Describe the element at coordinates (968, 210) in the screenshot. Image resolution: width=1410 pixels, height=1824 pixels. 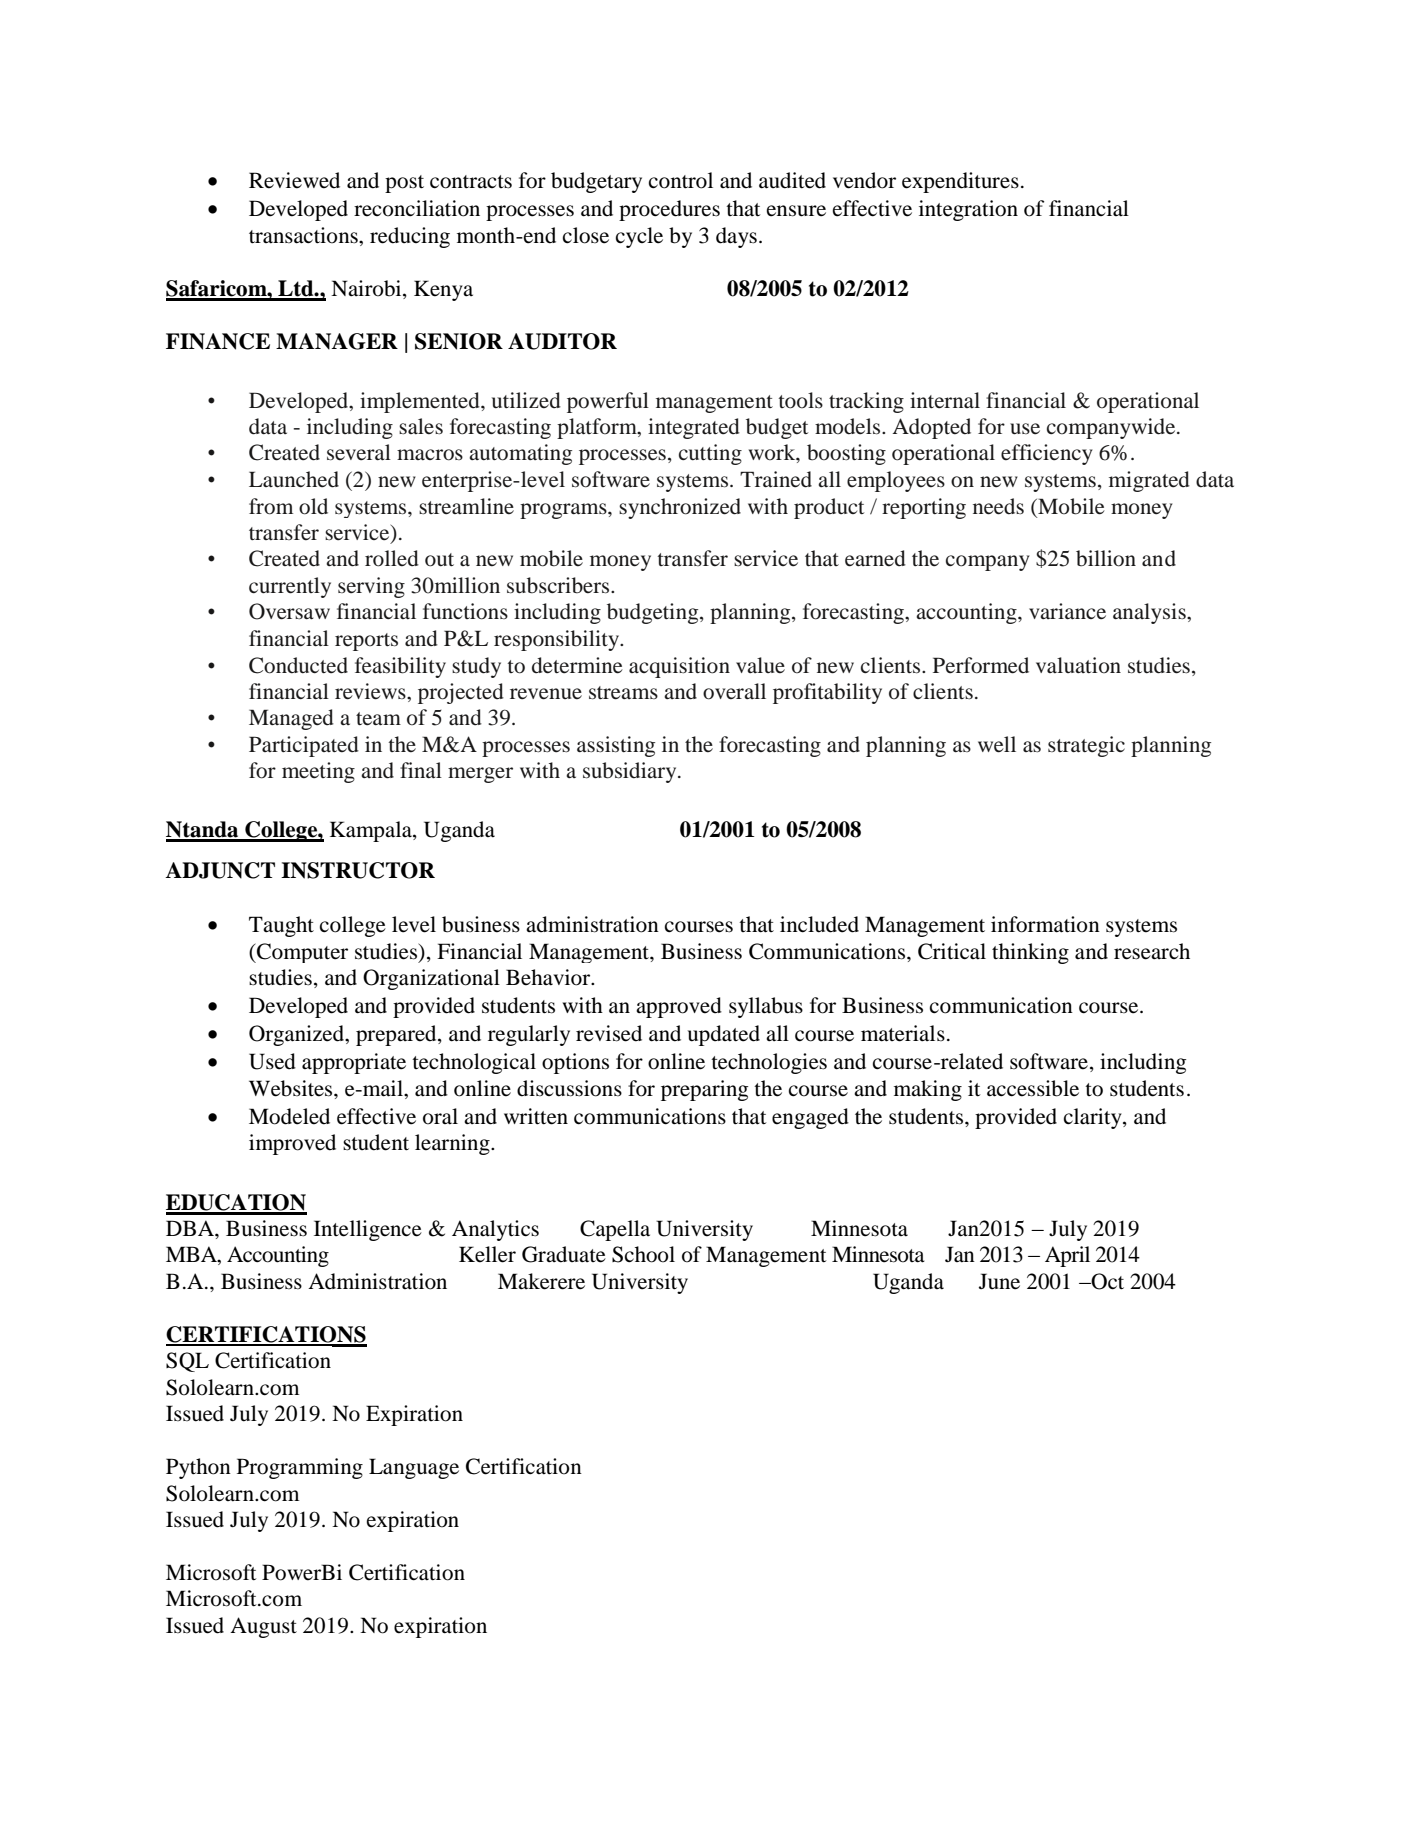
I see `integration` at that location.
